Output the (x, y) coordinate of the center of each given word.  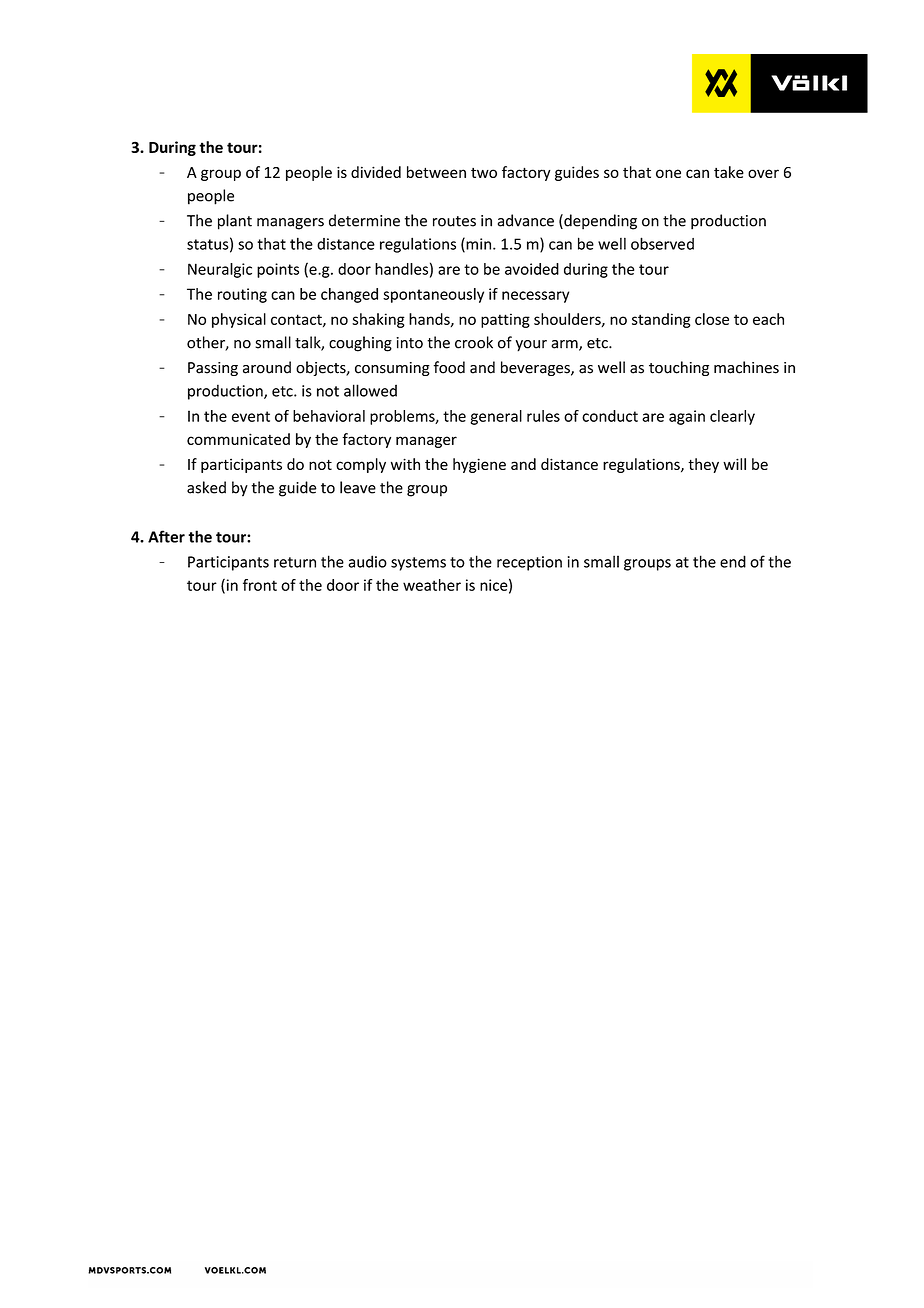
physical (239, 320)
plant (235, 222)
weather (432, 585)
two (484, 173)
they (703, 465)
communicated (238, 439)
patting (505, 320)
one (668, 173)
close (712, 319)
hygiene (479, 465)
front (260, 585)
